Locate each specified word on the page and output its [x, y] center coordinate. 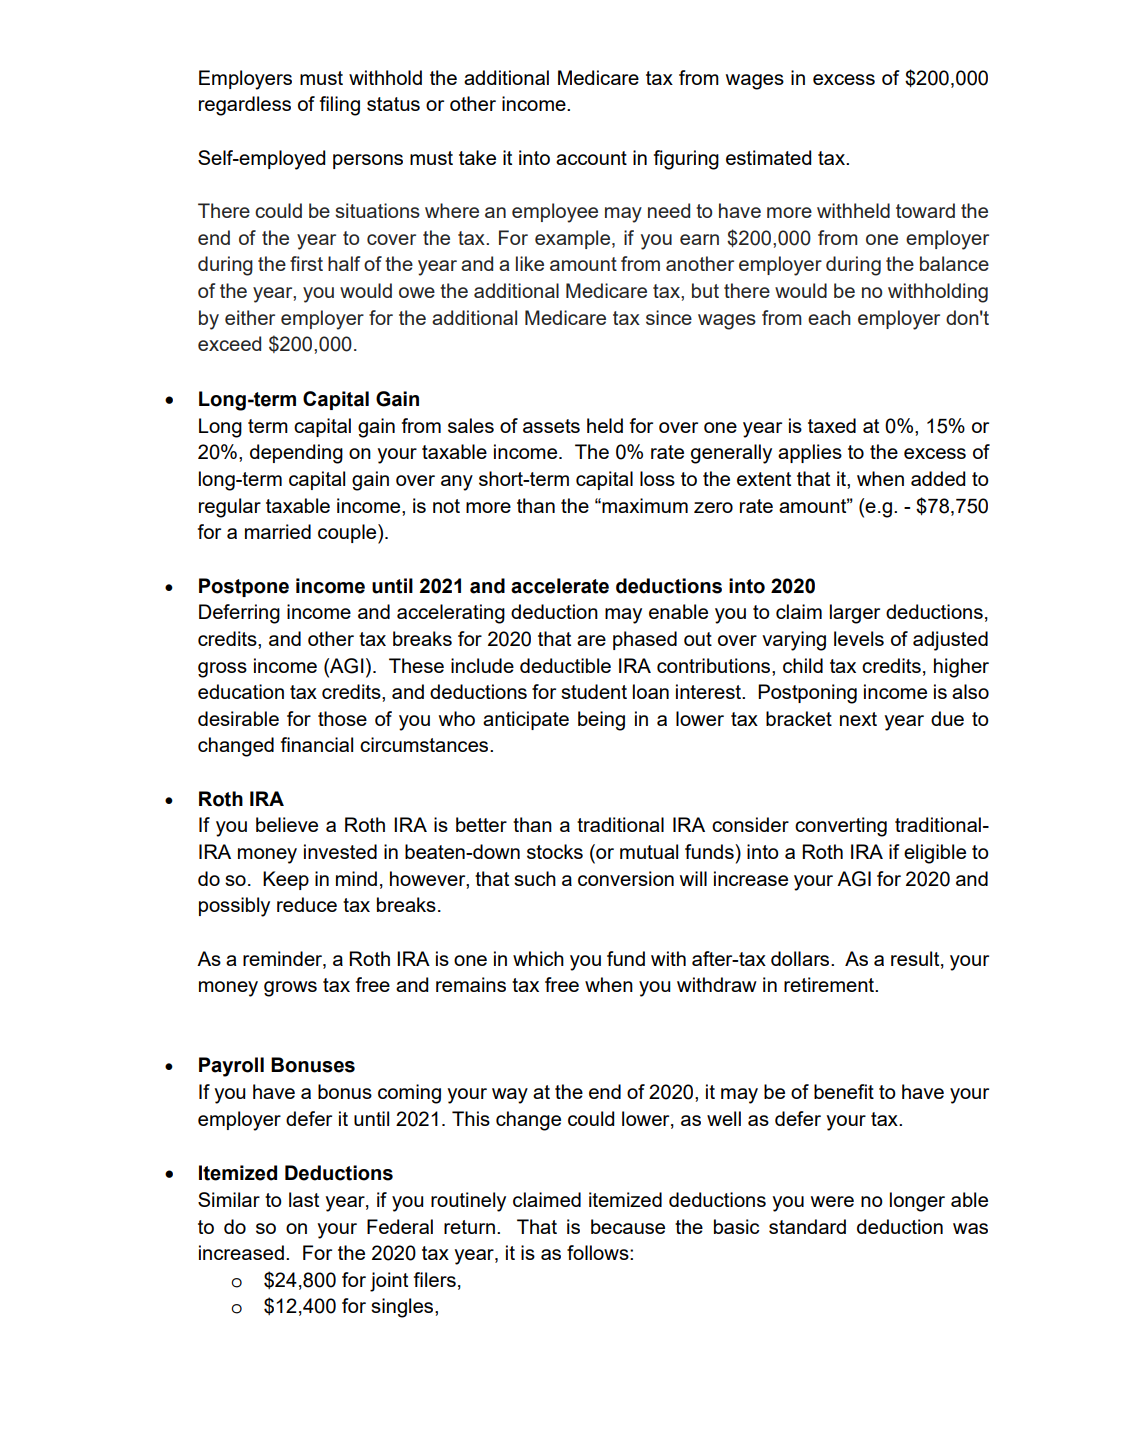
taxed [832, 425]
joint [389, 1282]
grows [290, 989]
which [538, 958]
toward [925, 210]
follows [599, 1252]
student [594, 691]
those [342, 718]
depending [296, 454]
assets [551, 426]
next [858, 719]
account [591, 158]
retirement [830, 984]
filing [340, 106]
